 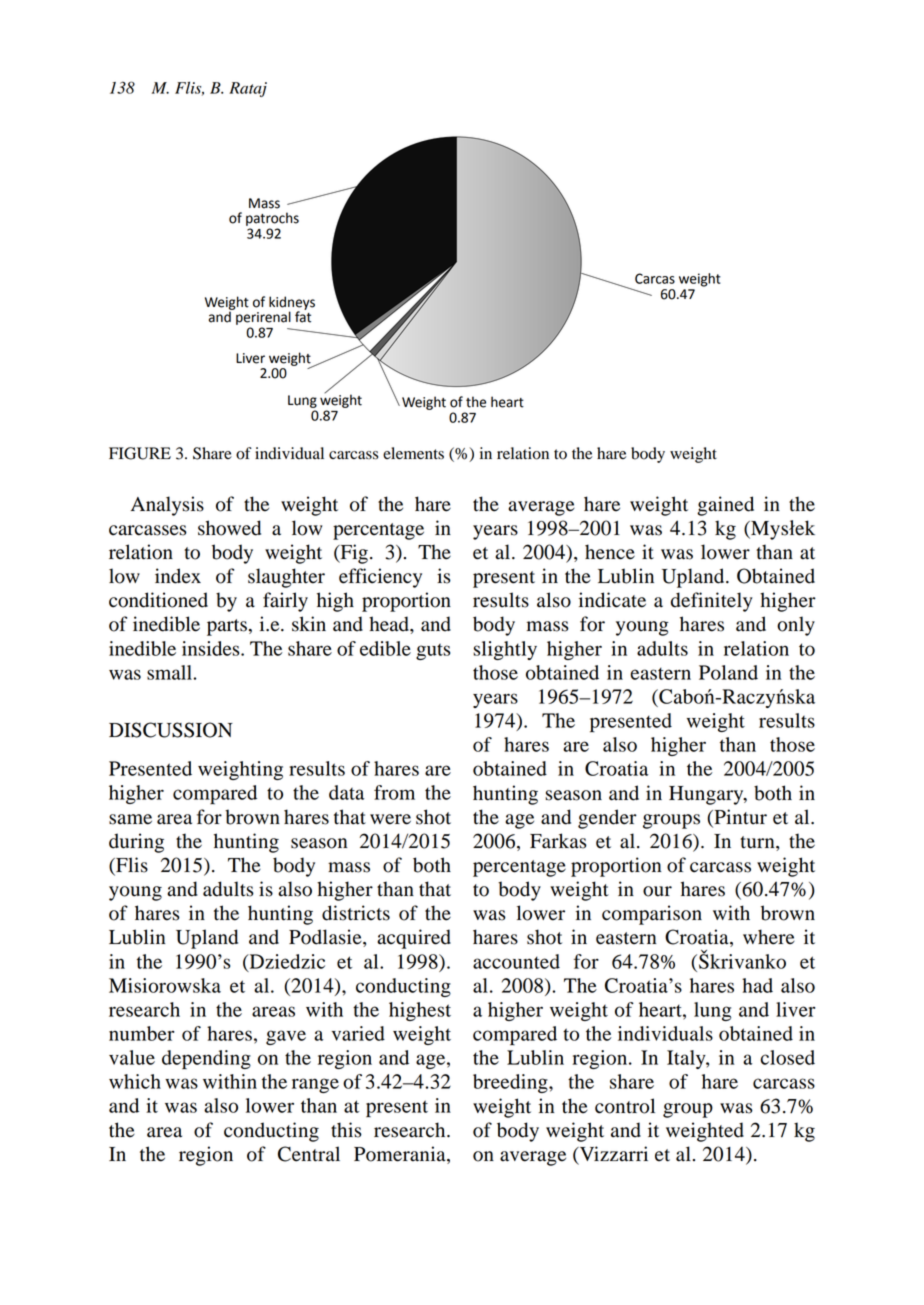 I want to click on Central, so click(x=309, y=1154).
